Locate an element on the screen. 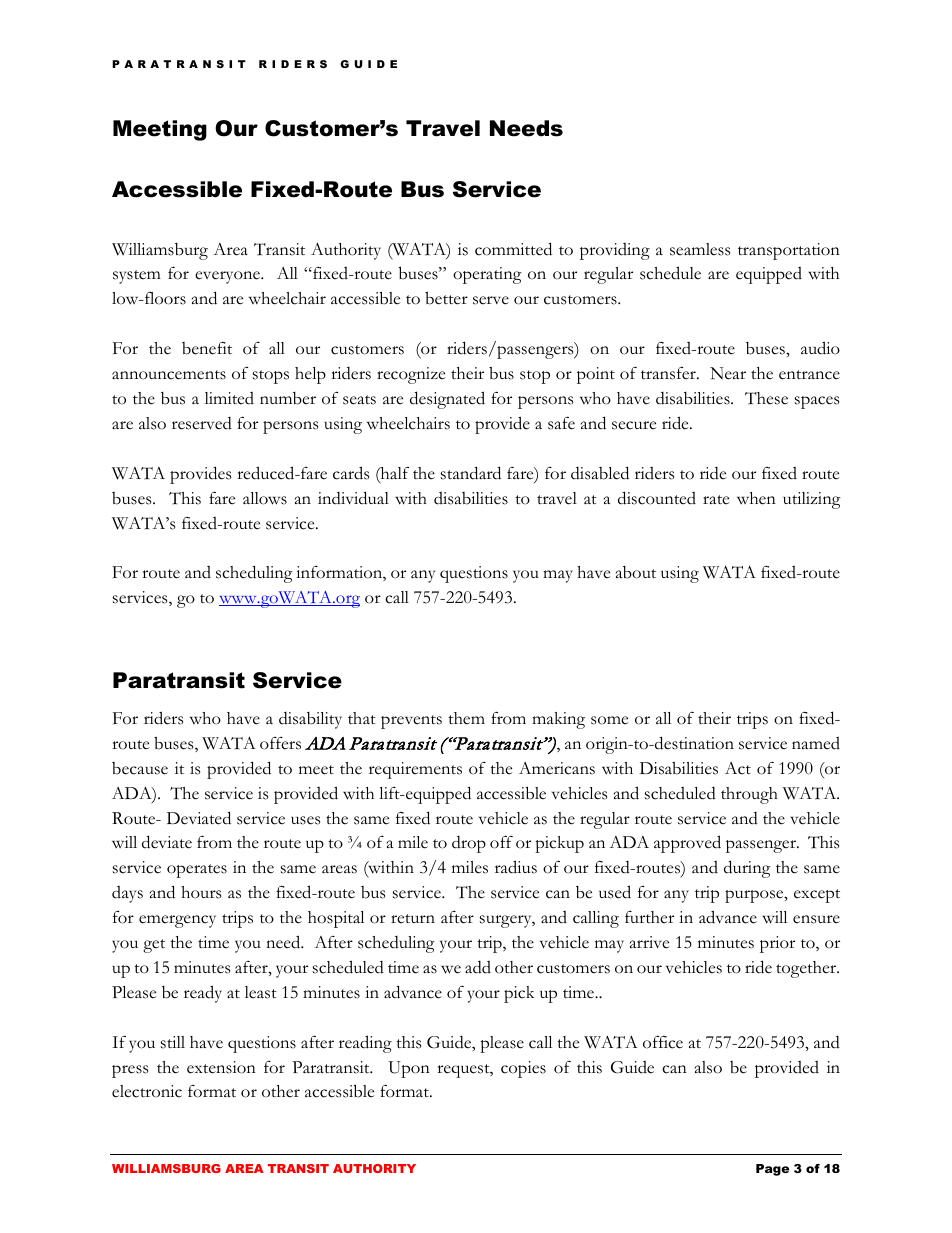 The height and width of the screenshot is (1233, 952). Act is located at coordinates (738, 768).
